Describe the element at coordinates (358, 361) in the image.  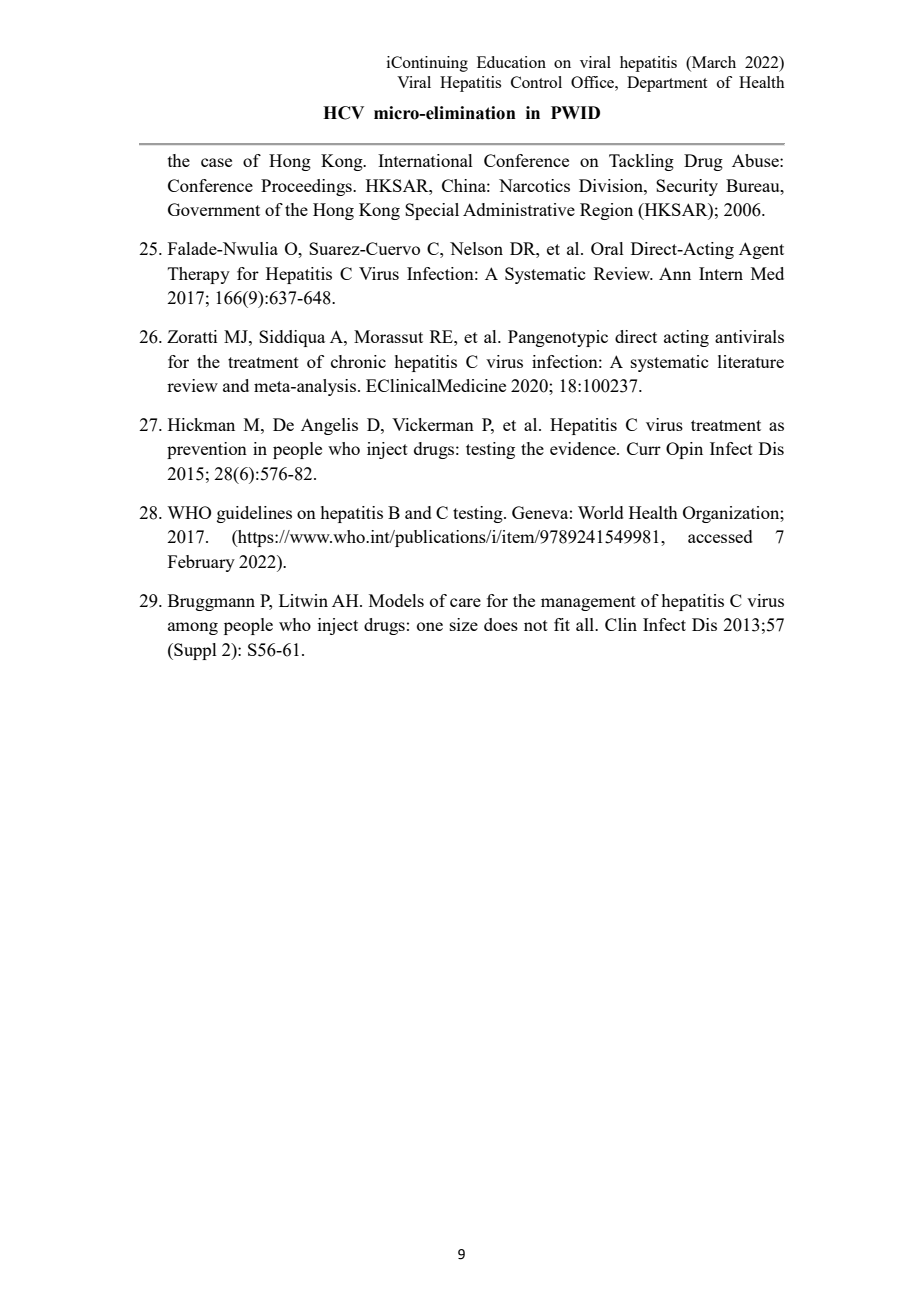
I see `chronic` at that location.
